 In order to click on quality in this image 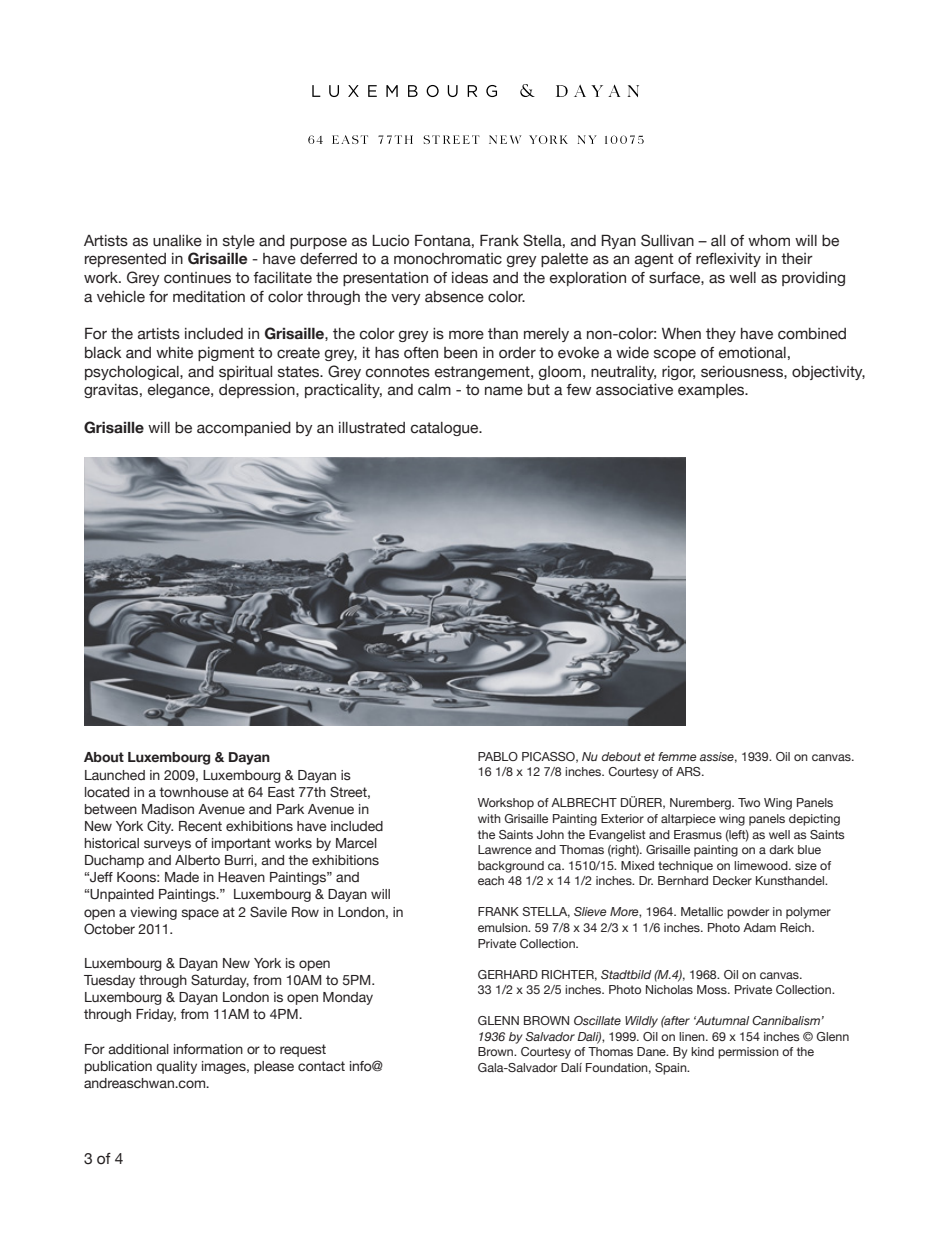, I will do `click(176, 1067)`.
